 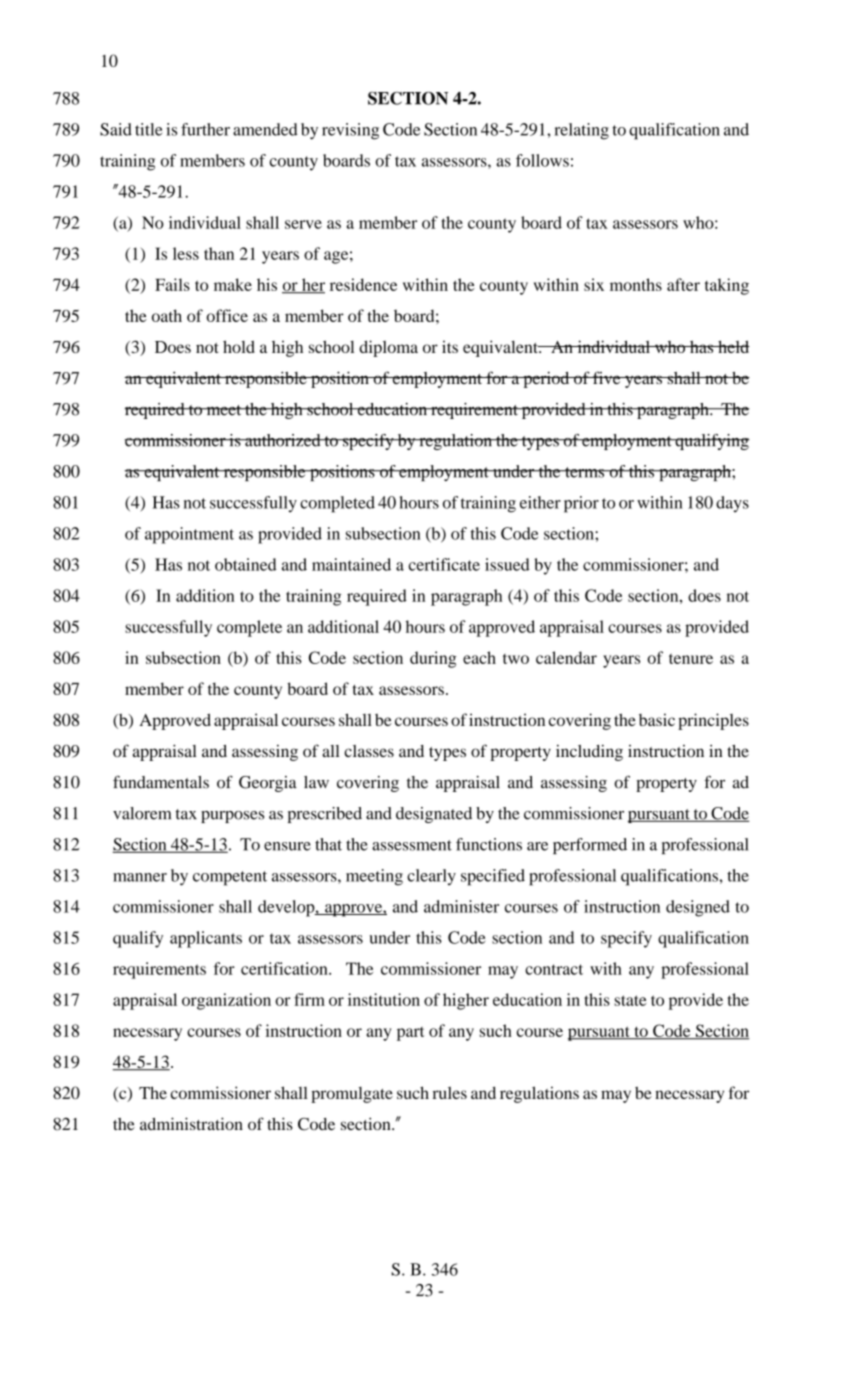 What do you see at coordinates (434, 815) in the screenshot?
I see `designated` at bounding box center [434, 815].
